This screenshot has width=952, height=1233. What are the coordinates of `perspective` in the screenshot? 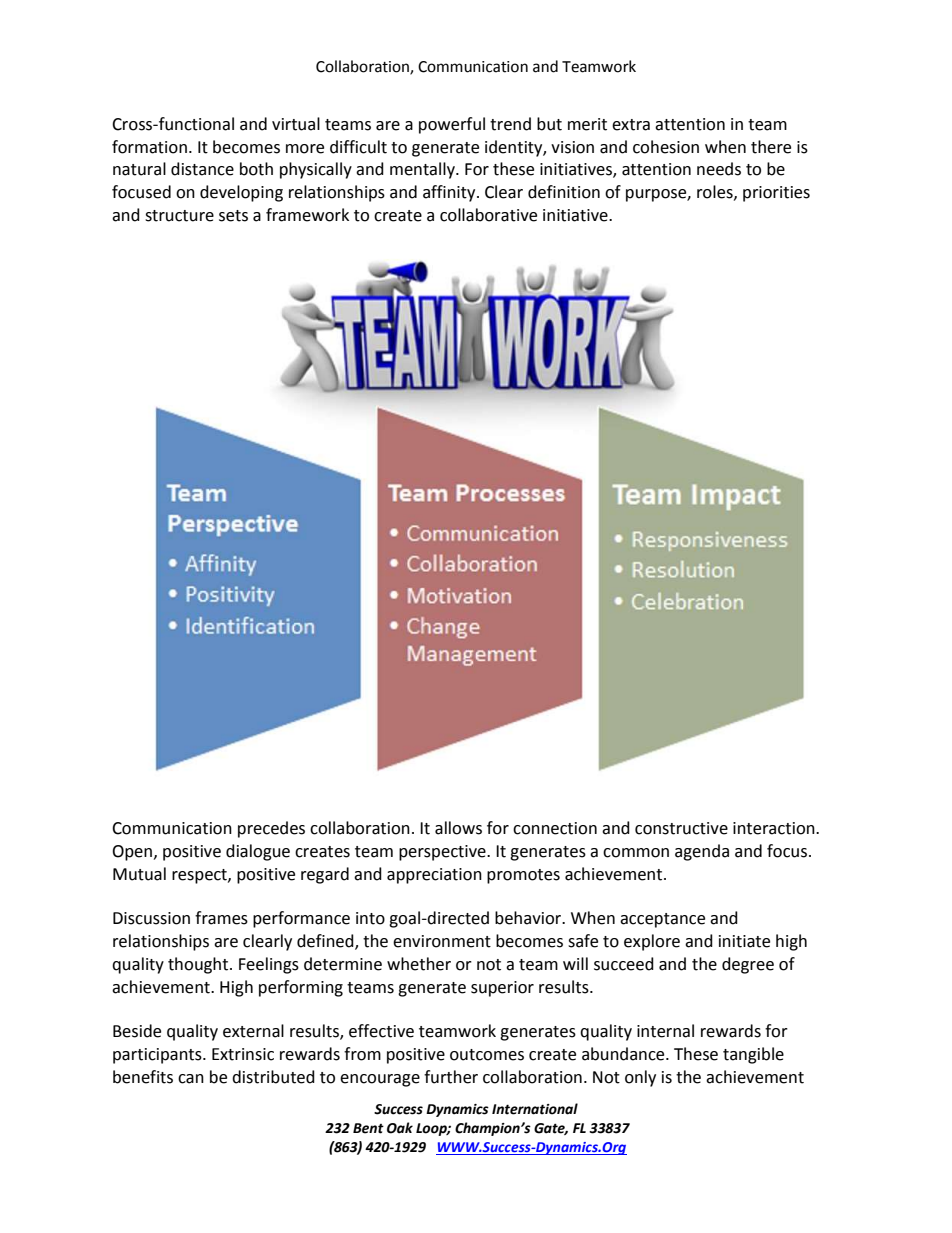 It's located at (443, 853).
